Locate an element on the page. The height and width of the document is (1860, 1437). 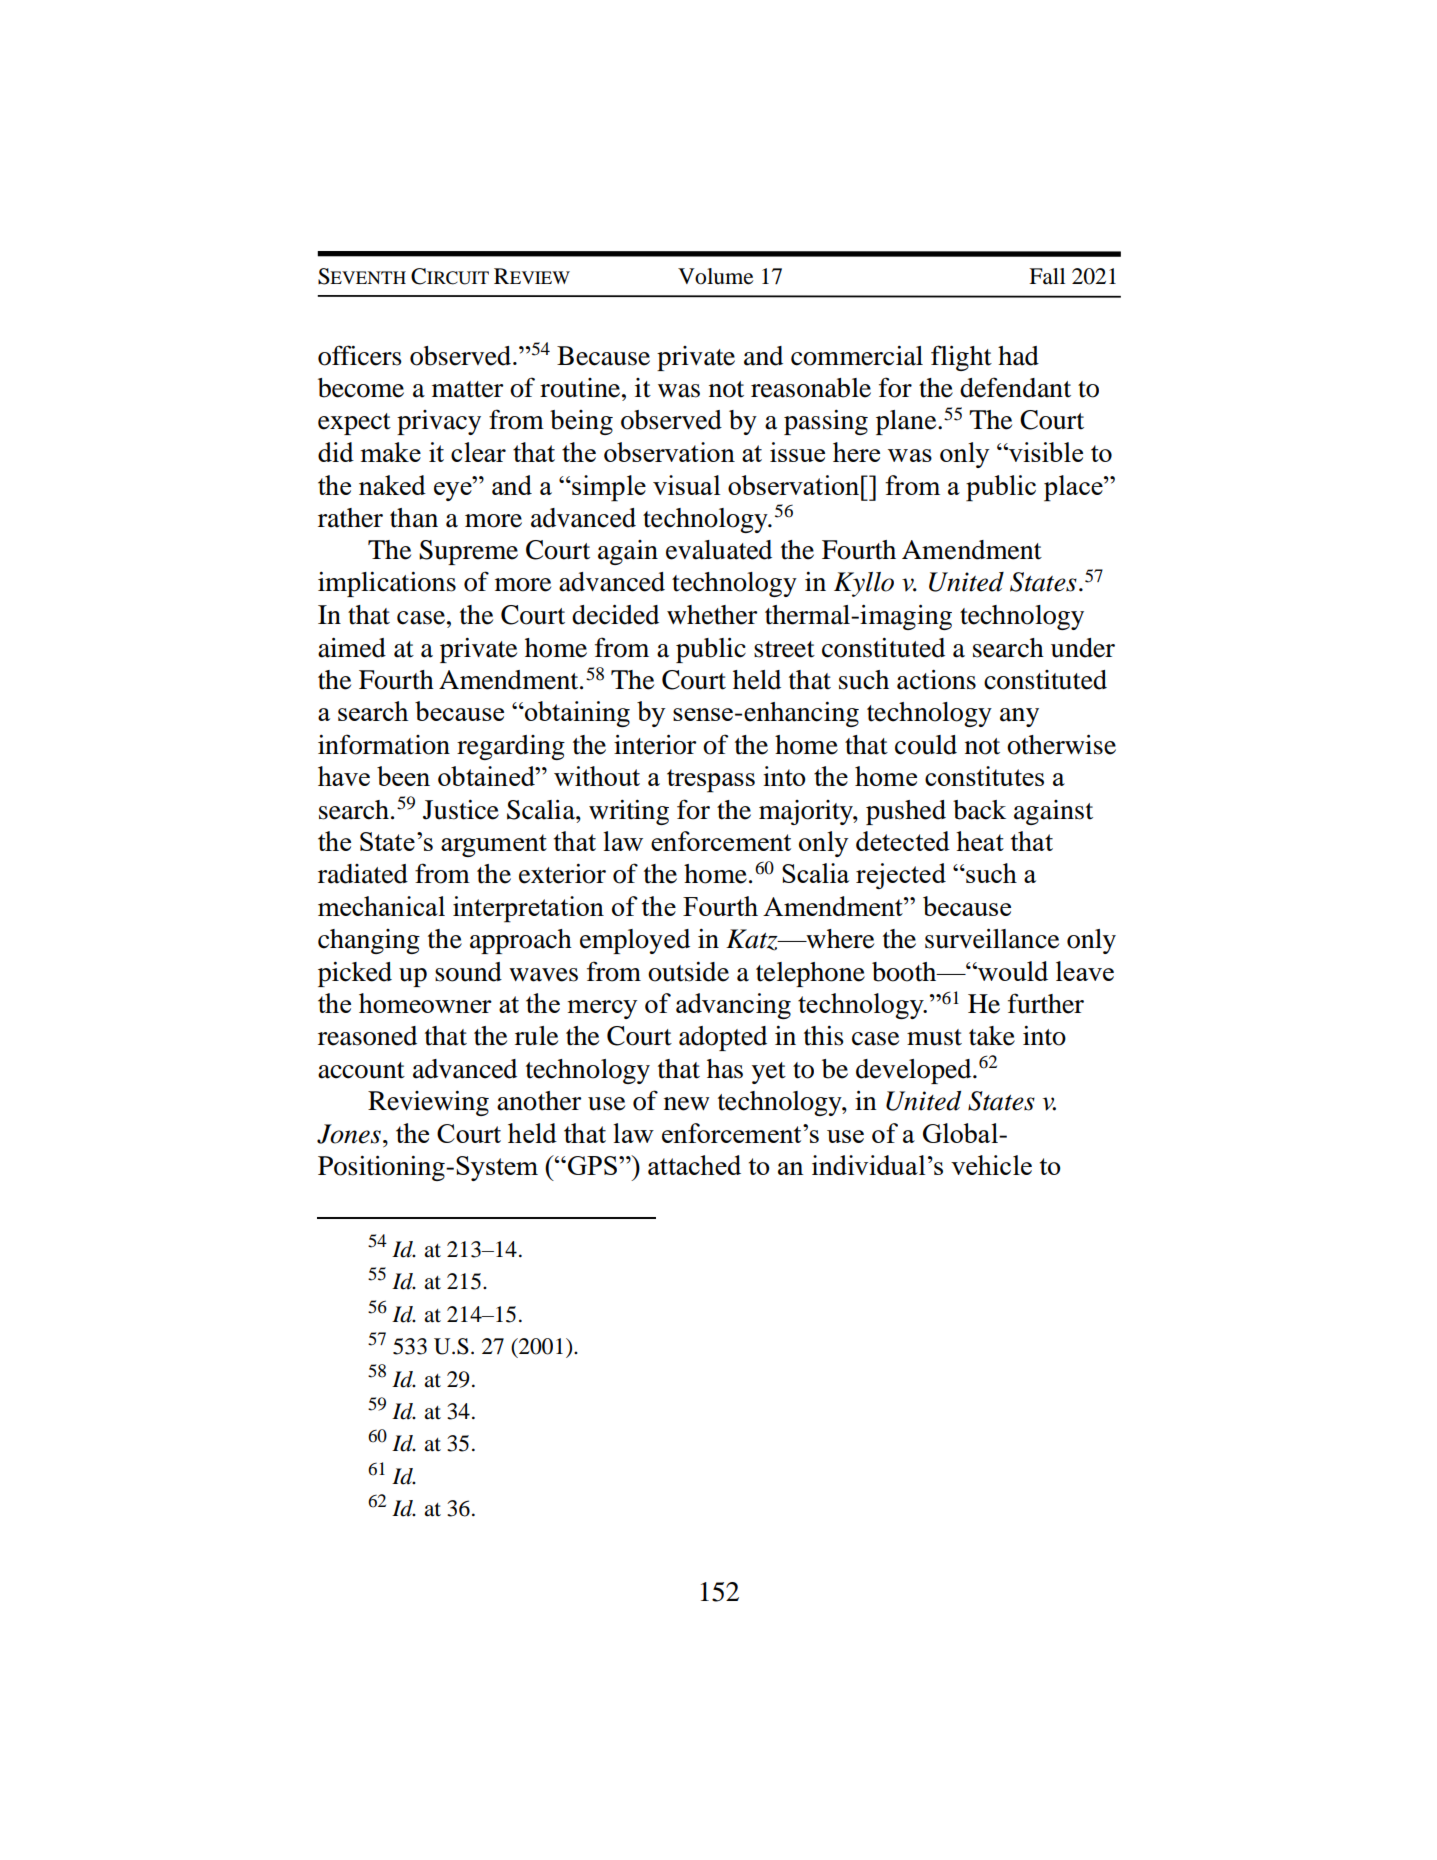
vehicle is located at coordinates (991, 1165).
